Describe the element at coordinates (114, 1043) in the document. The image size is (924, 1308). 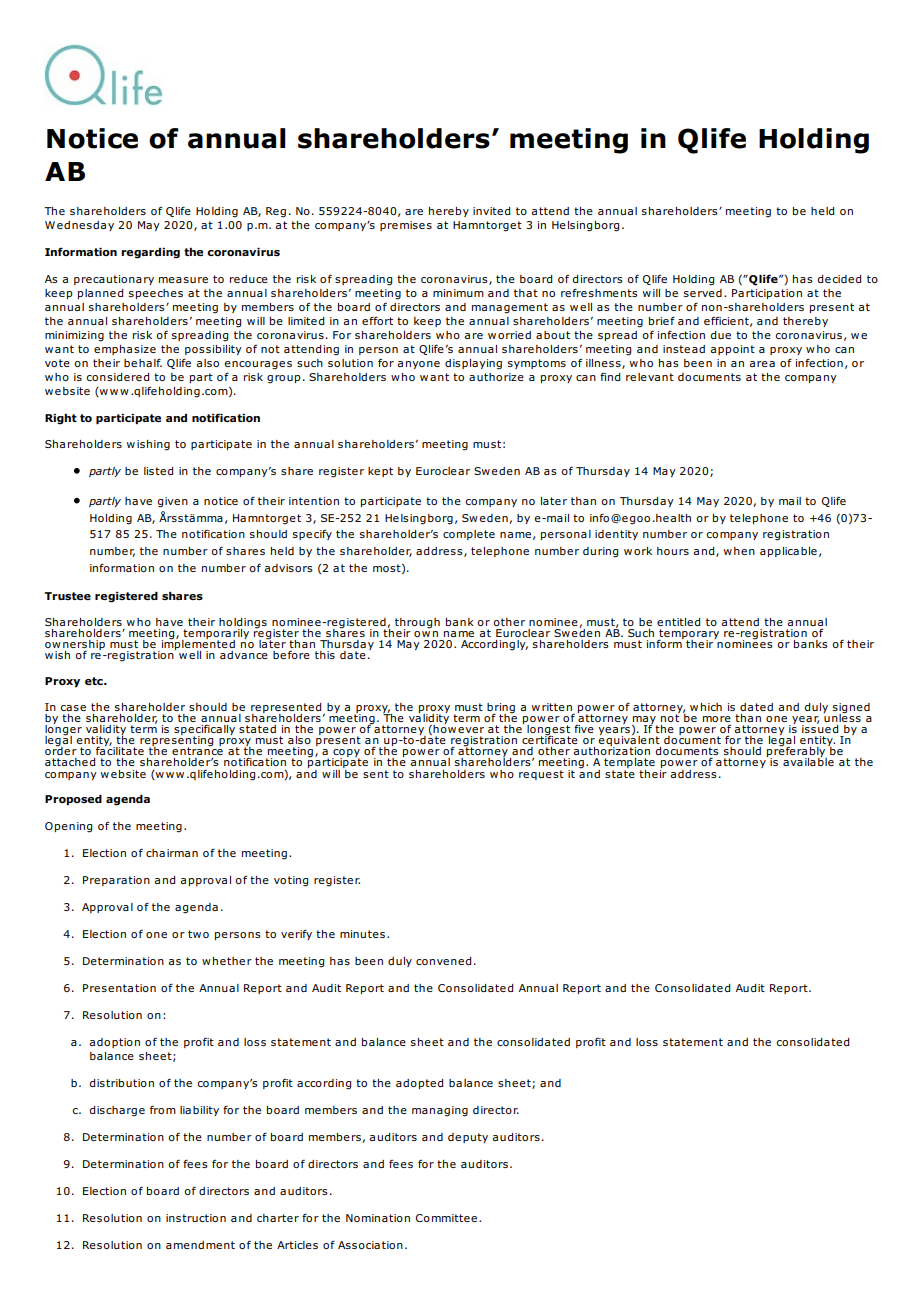
I see `adoption` at that location.
